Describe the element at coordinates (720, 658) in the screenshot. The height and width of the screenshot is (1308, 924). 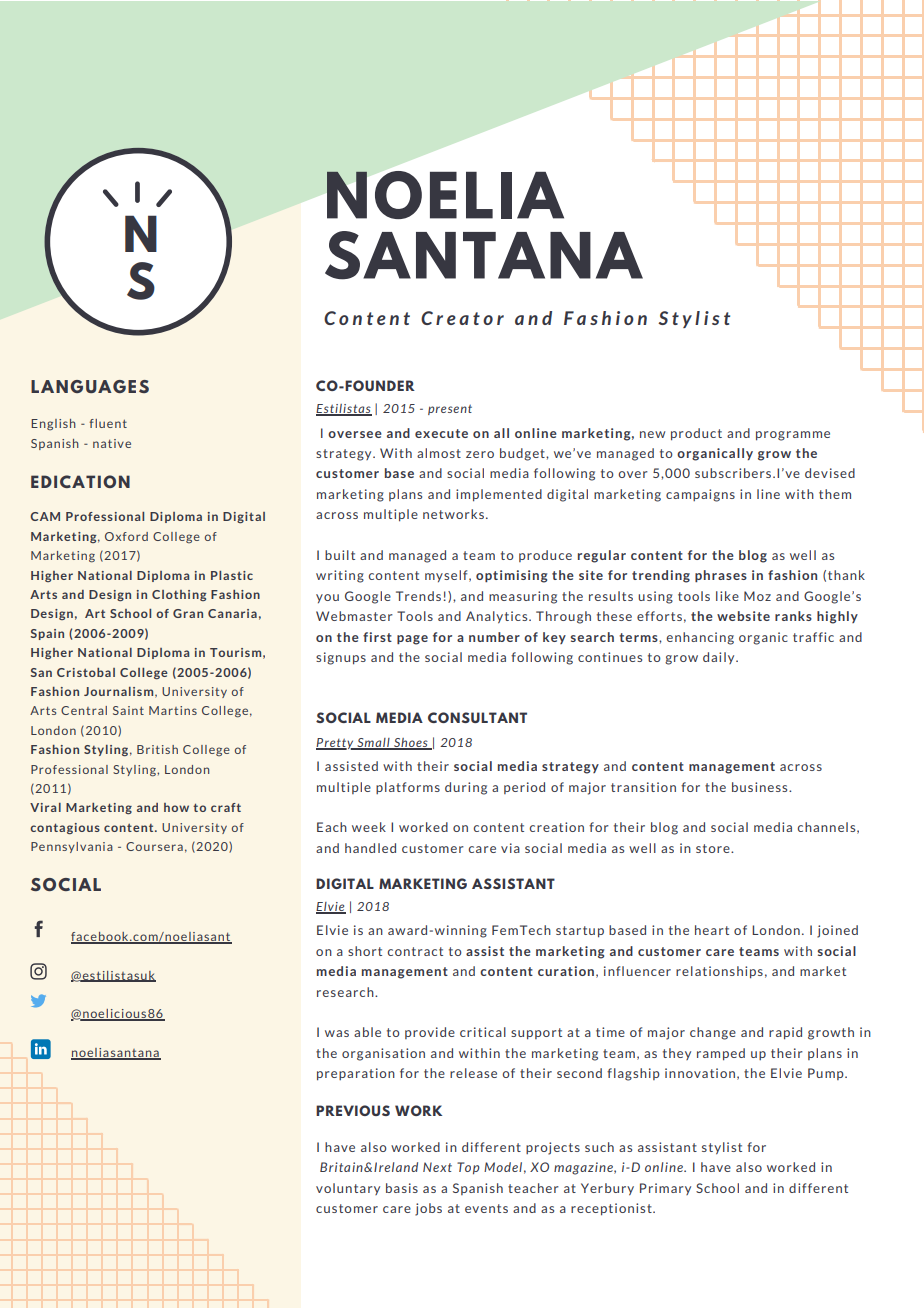
I see `daily` at that location.
